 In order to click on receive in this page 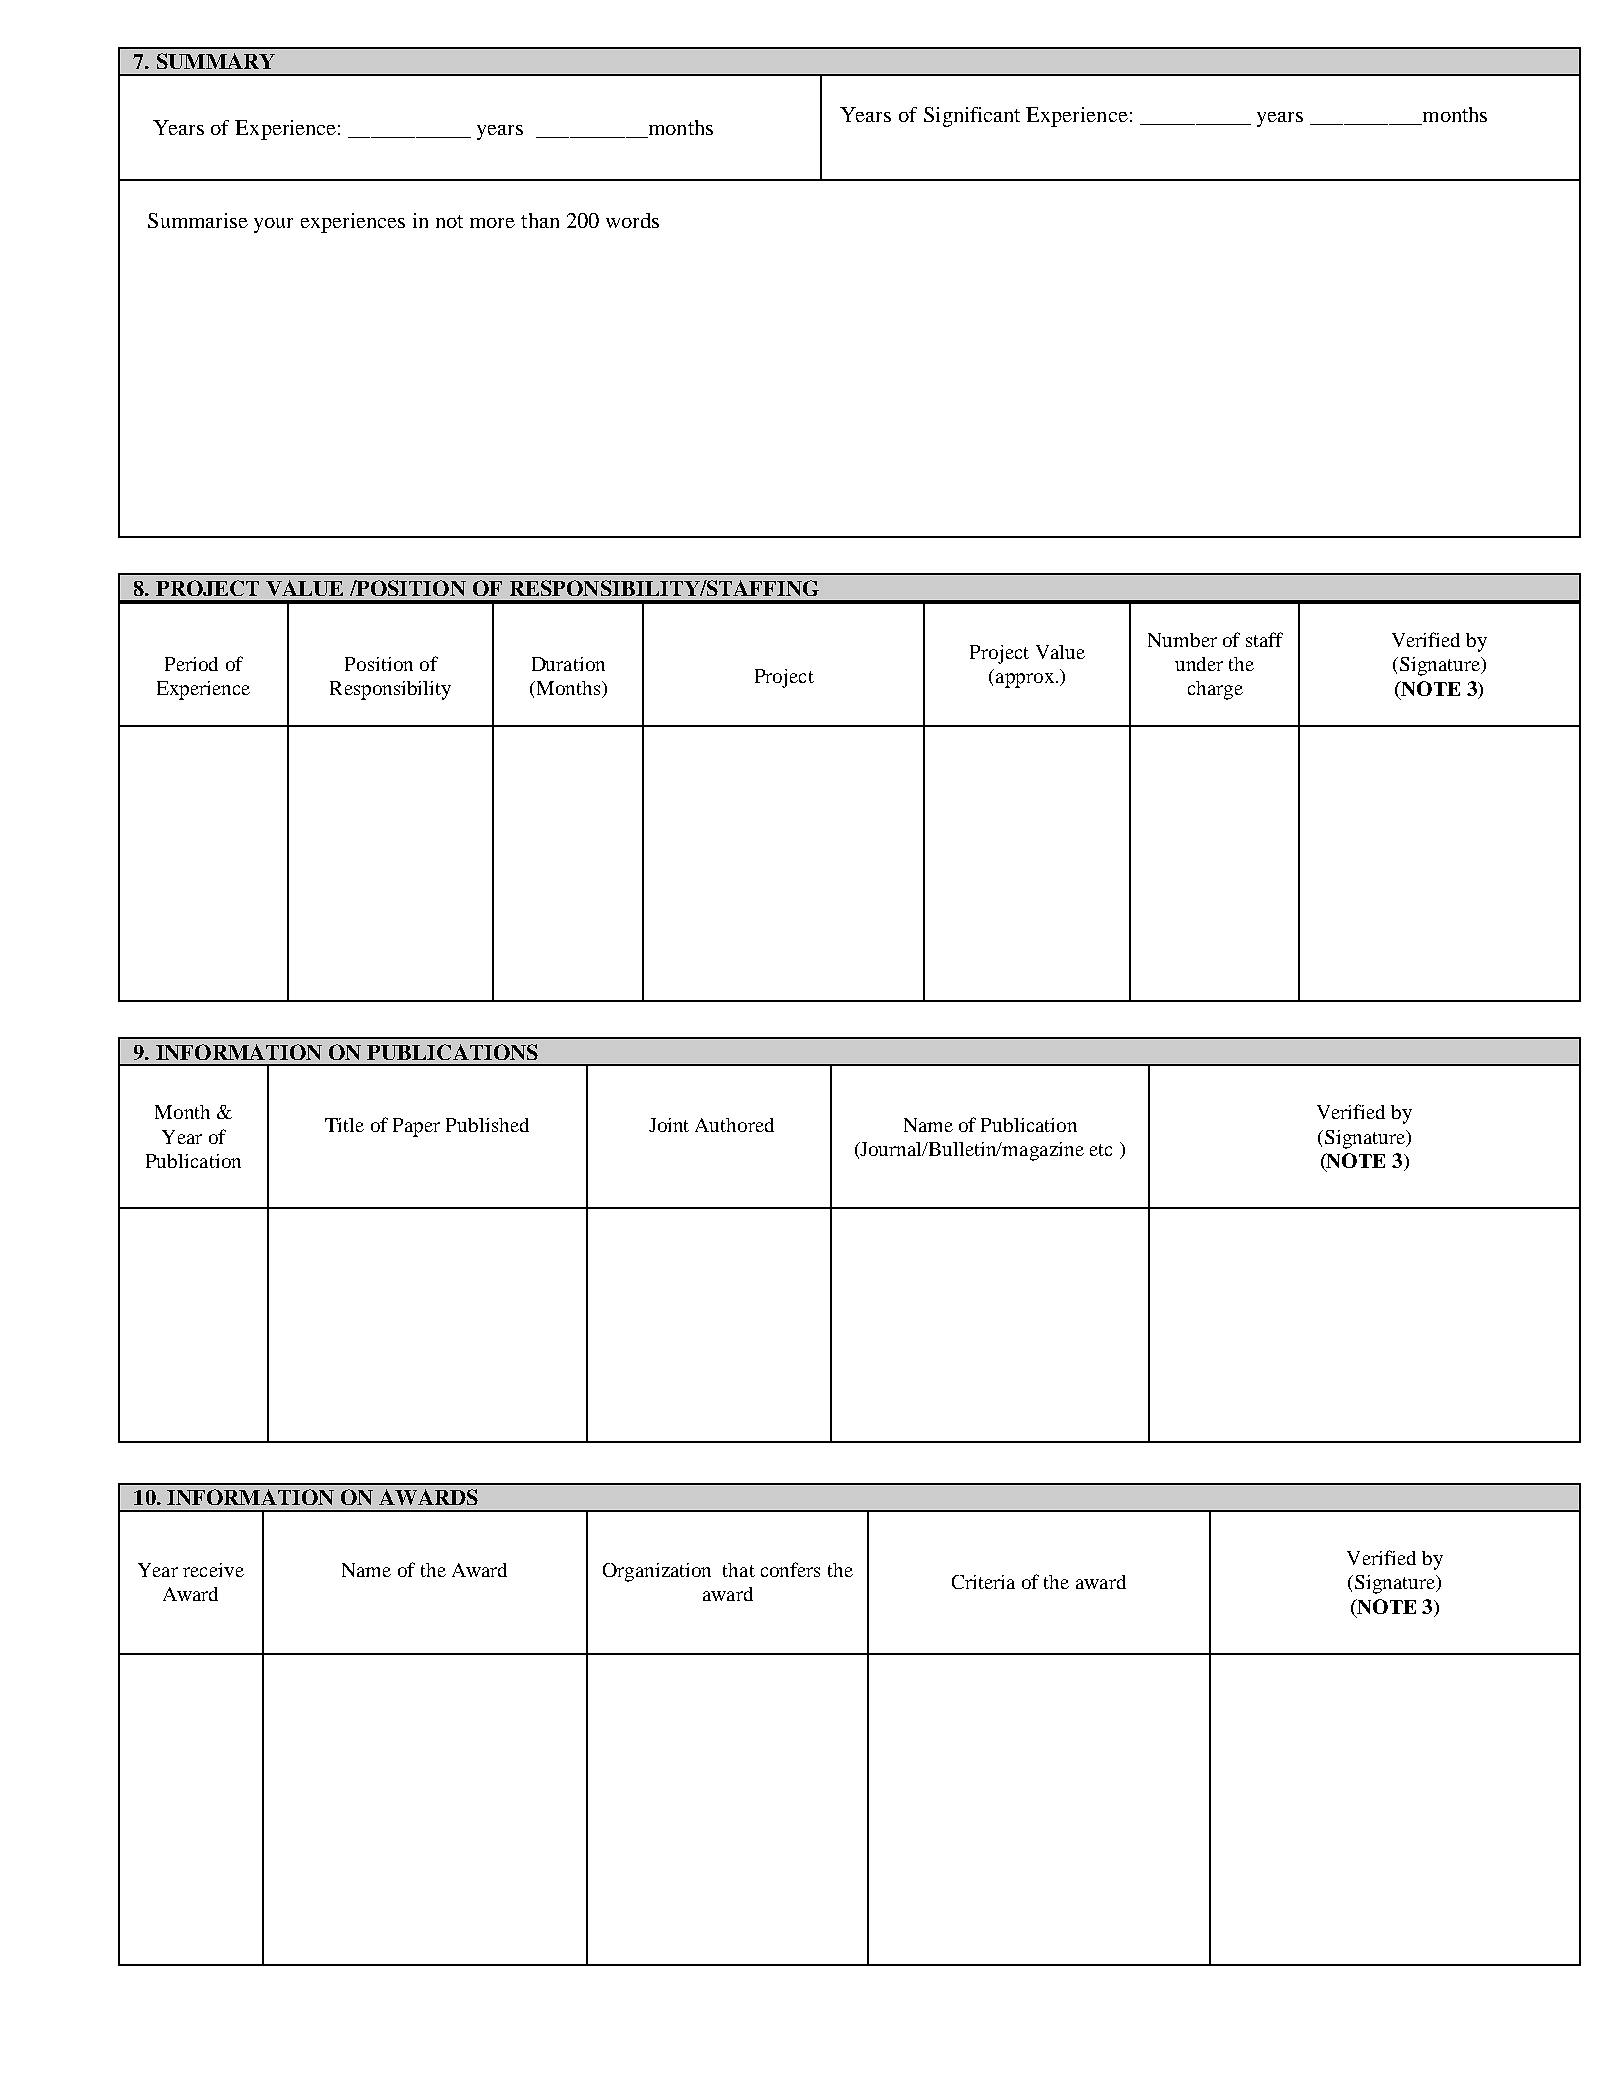, I will do `click(213, 1570)`.
